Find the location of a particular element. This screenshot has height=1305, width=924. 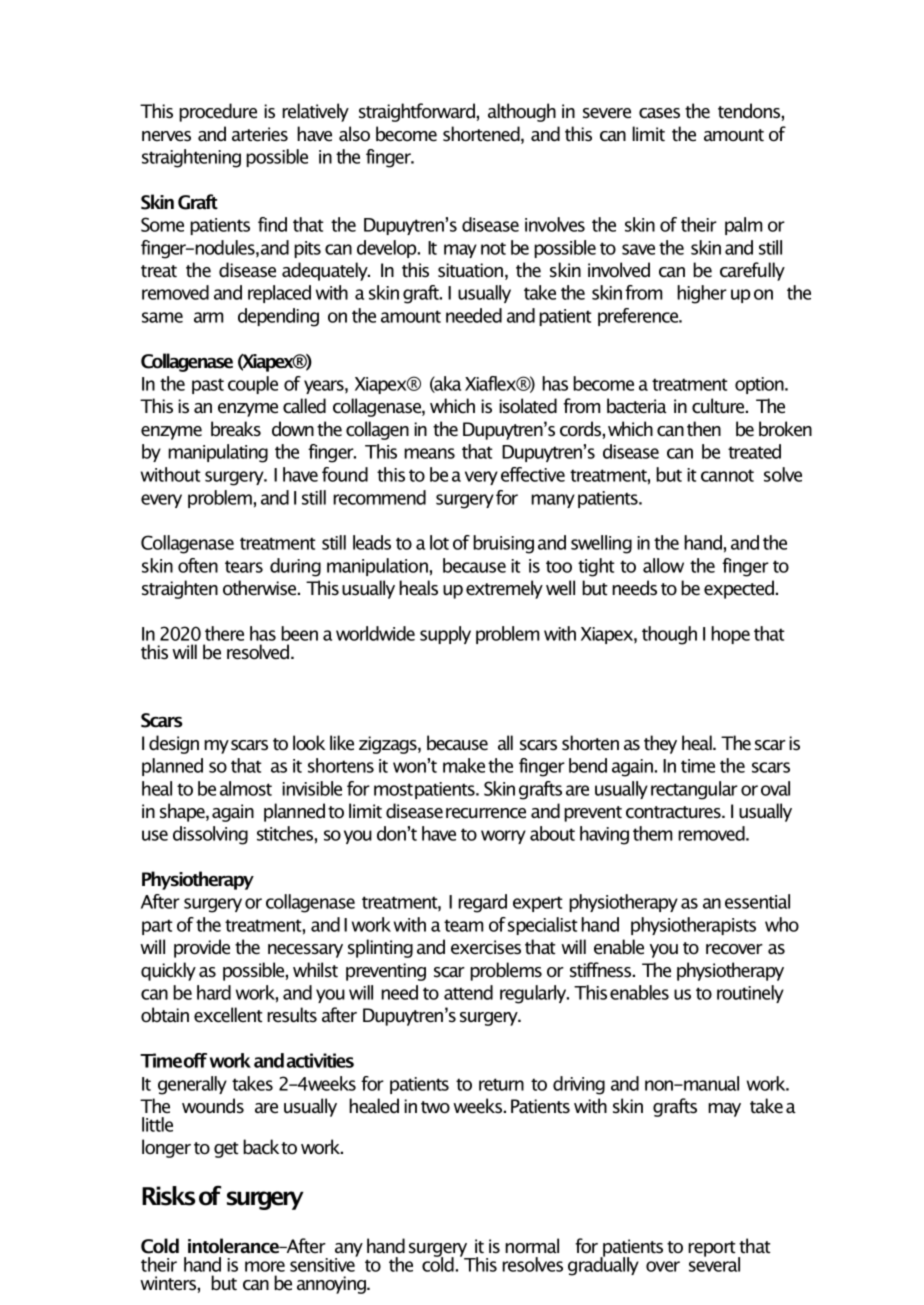

more is located at coordinates (265, 1266).
